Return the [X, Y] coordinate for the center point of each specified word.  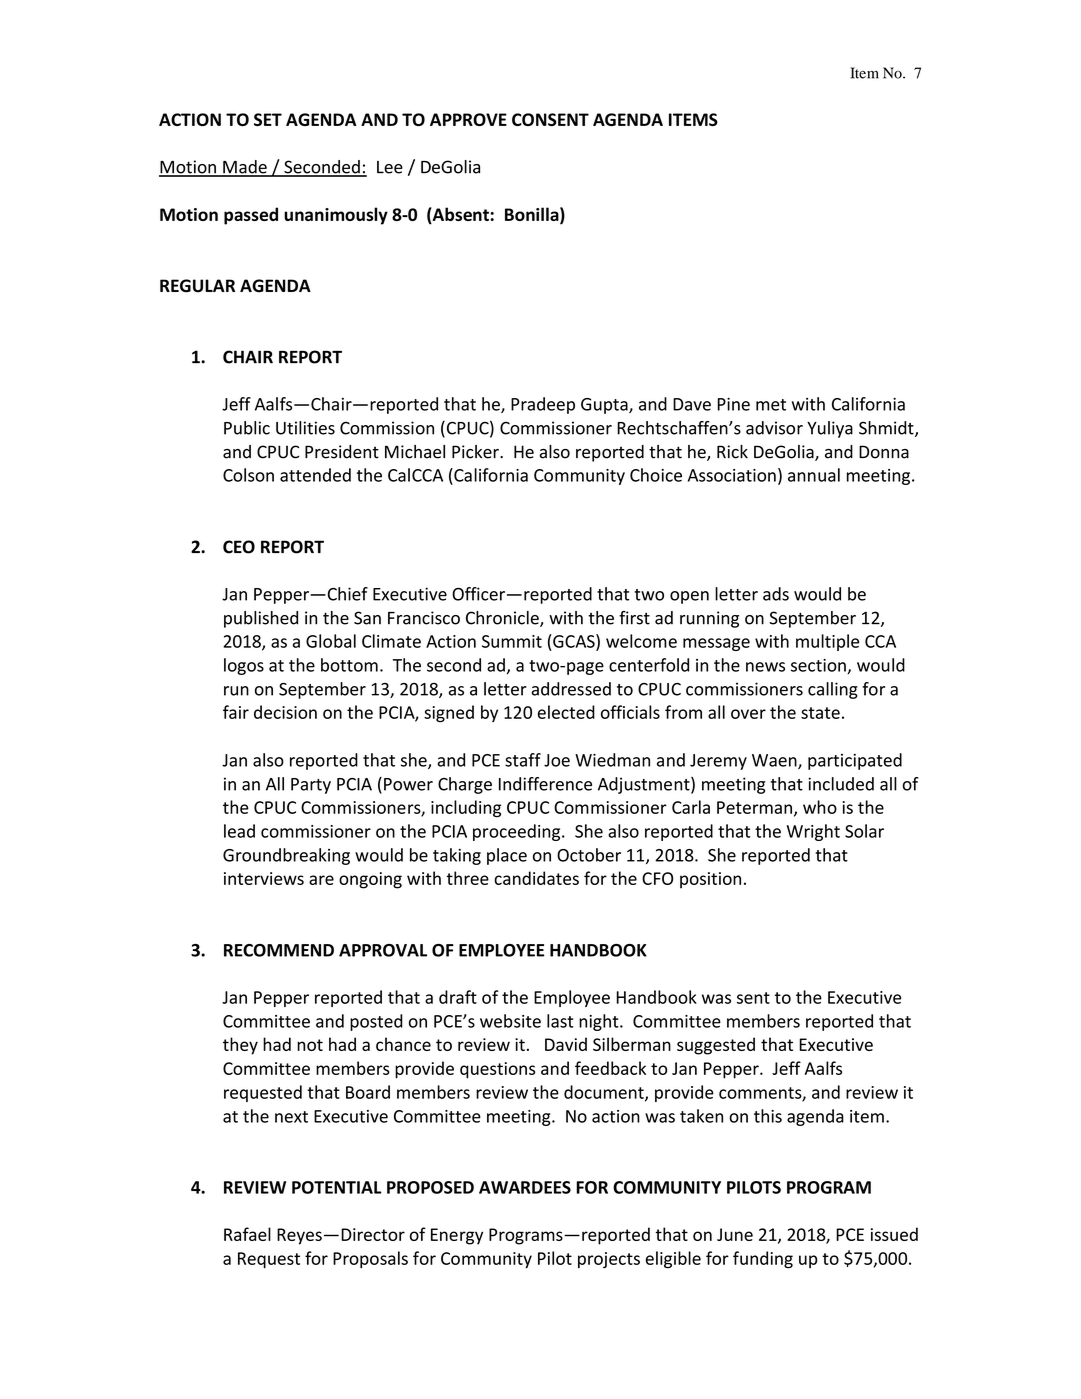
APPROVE [468, 119]
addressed [571, 689]
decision [285, 712]
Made [245, 168]
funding [763, 1260]
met [771, 405]
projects [609, 1260]
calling [833, 690]
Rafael [247, 1234]
